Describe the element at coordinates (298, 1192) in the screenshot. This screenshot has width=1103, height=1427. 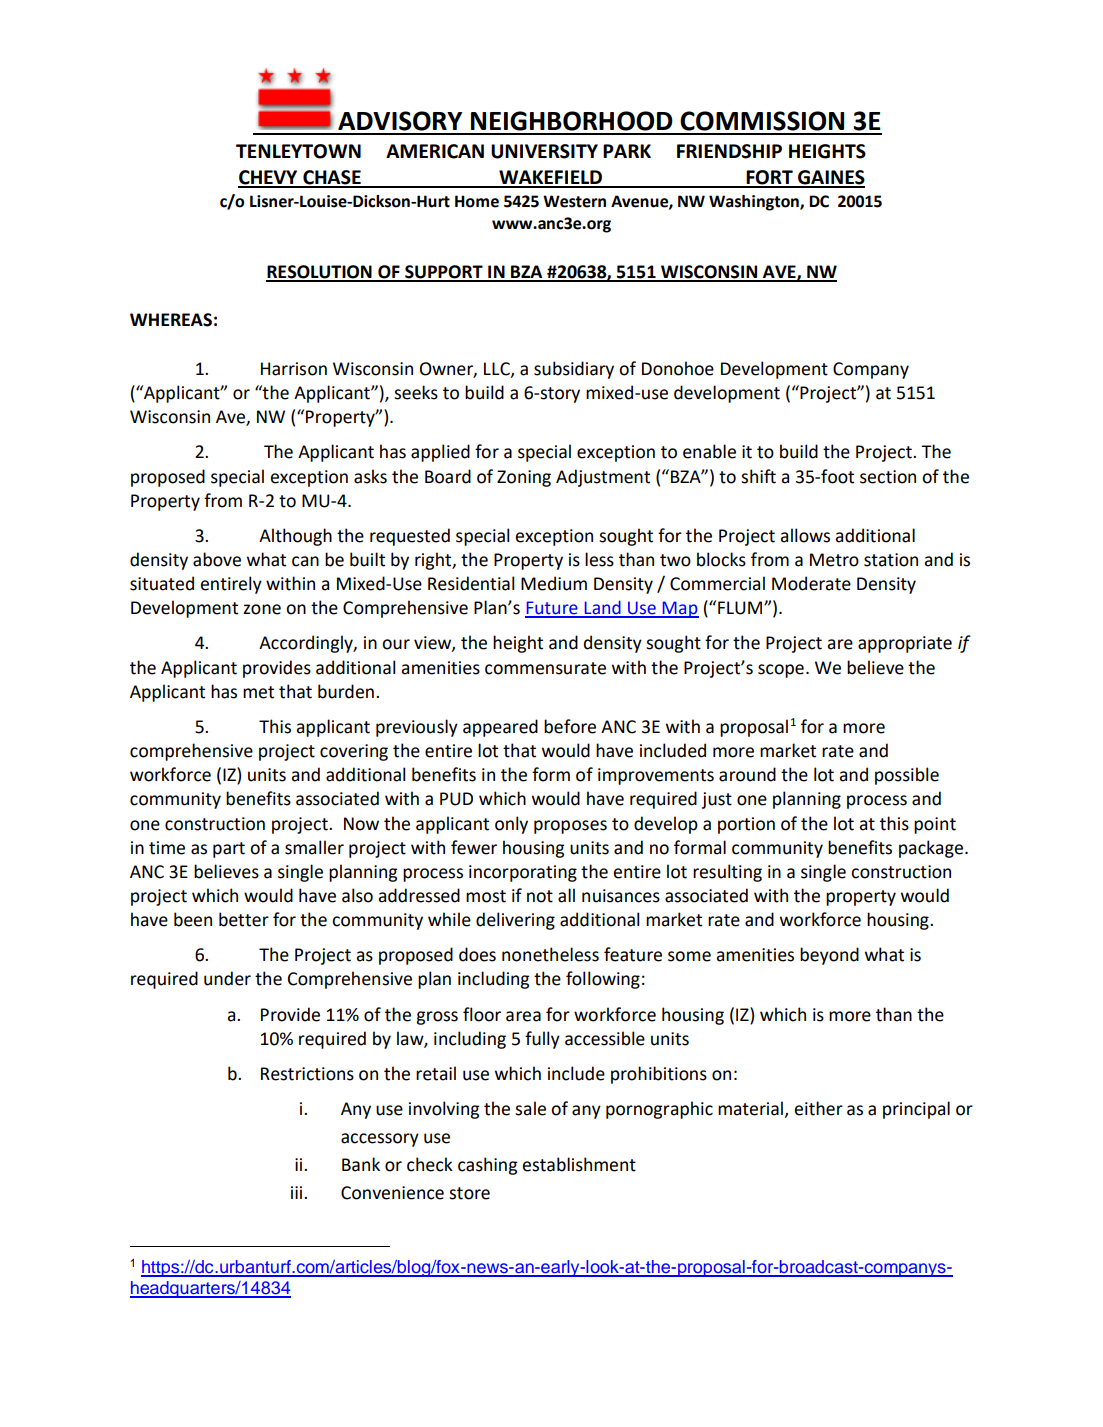
I see `iii` at that location.
